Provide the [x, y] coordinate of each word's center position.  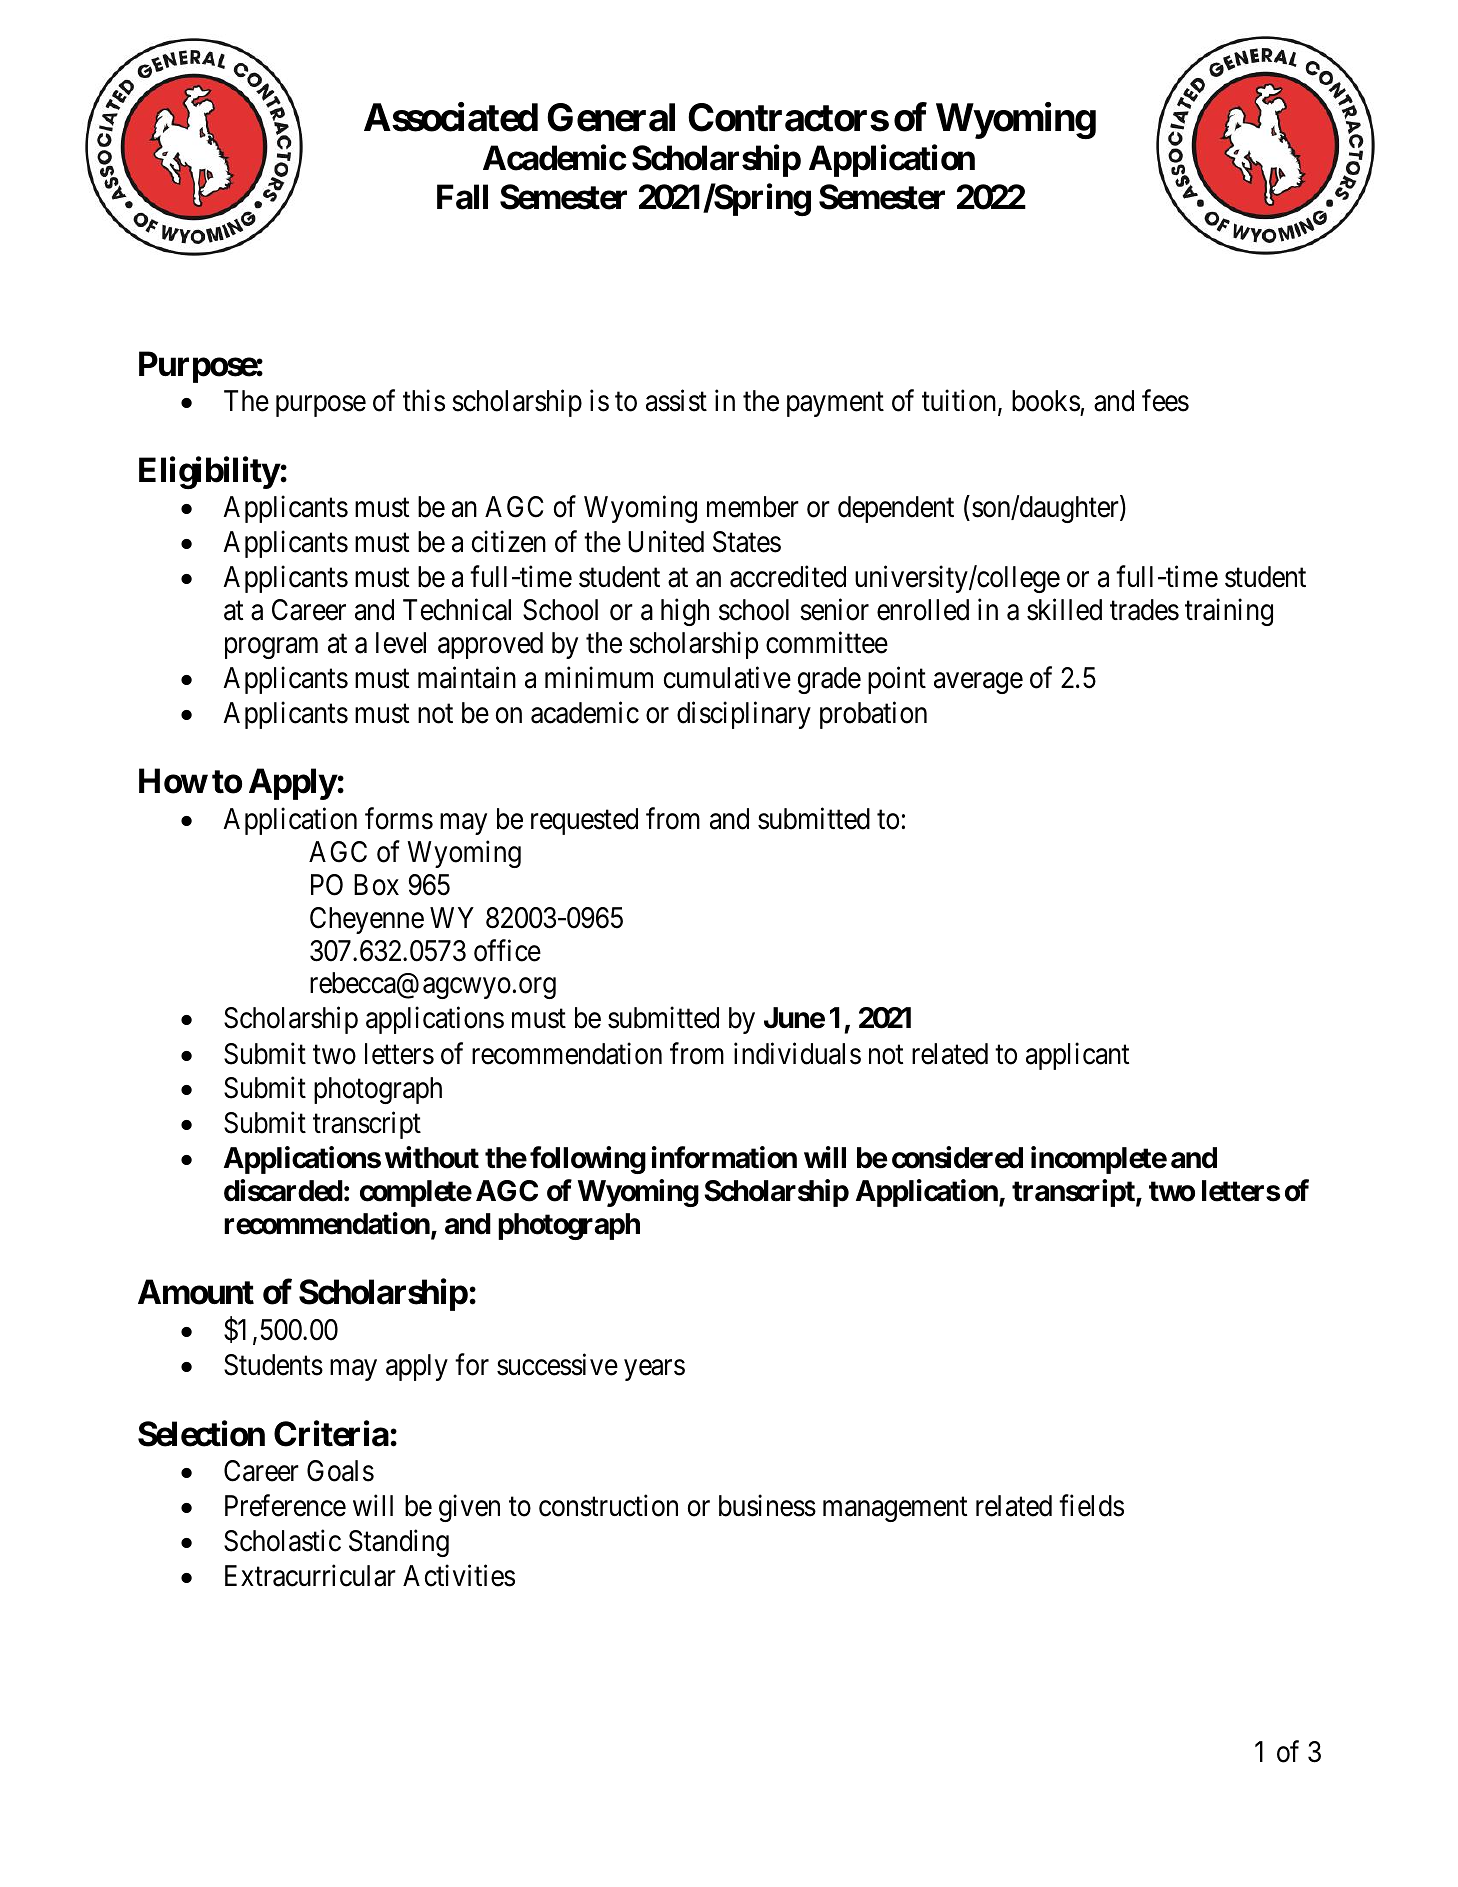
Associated [451, 117]
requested [584, 821]
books [1046, 401]
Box [376, 885]
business [767, 1506]
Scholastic [282, 1541]
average [978, 683]
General [611, 117]
